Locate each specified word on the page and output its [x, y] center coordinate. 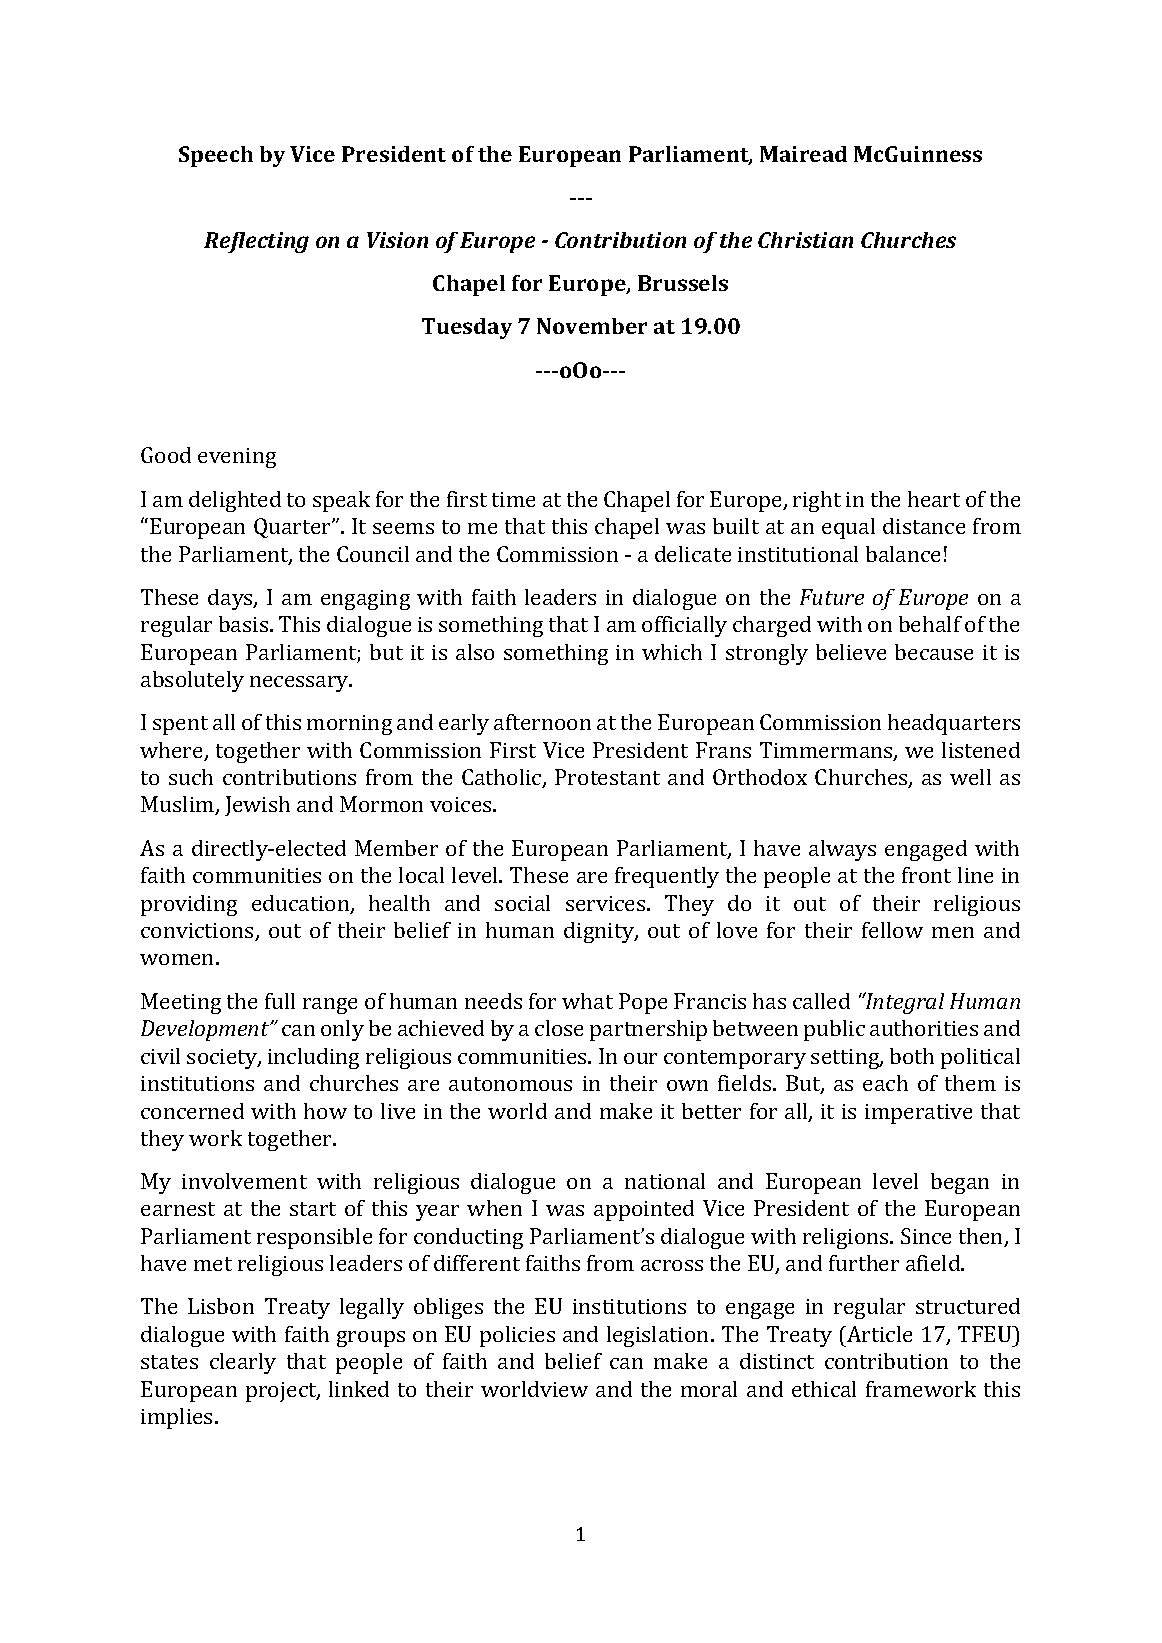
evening [237, 458]
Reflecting [256, 242]
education [302, 904]
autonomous [510, 1084]
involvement [244, 1181]
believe [851, 652]
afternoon [542, 722]
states [169, 1362]
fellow [892, 930]
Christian [805, 240]
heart [934, 499]
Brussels [683, 283]
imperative [918, 1114]
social [522, 903]
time [513, 499]
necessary [300, 684]
